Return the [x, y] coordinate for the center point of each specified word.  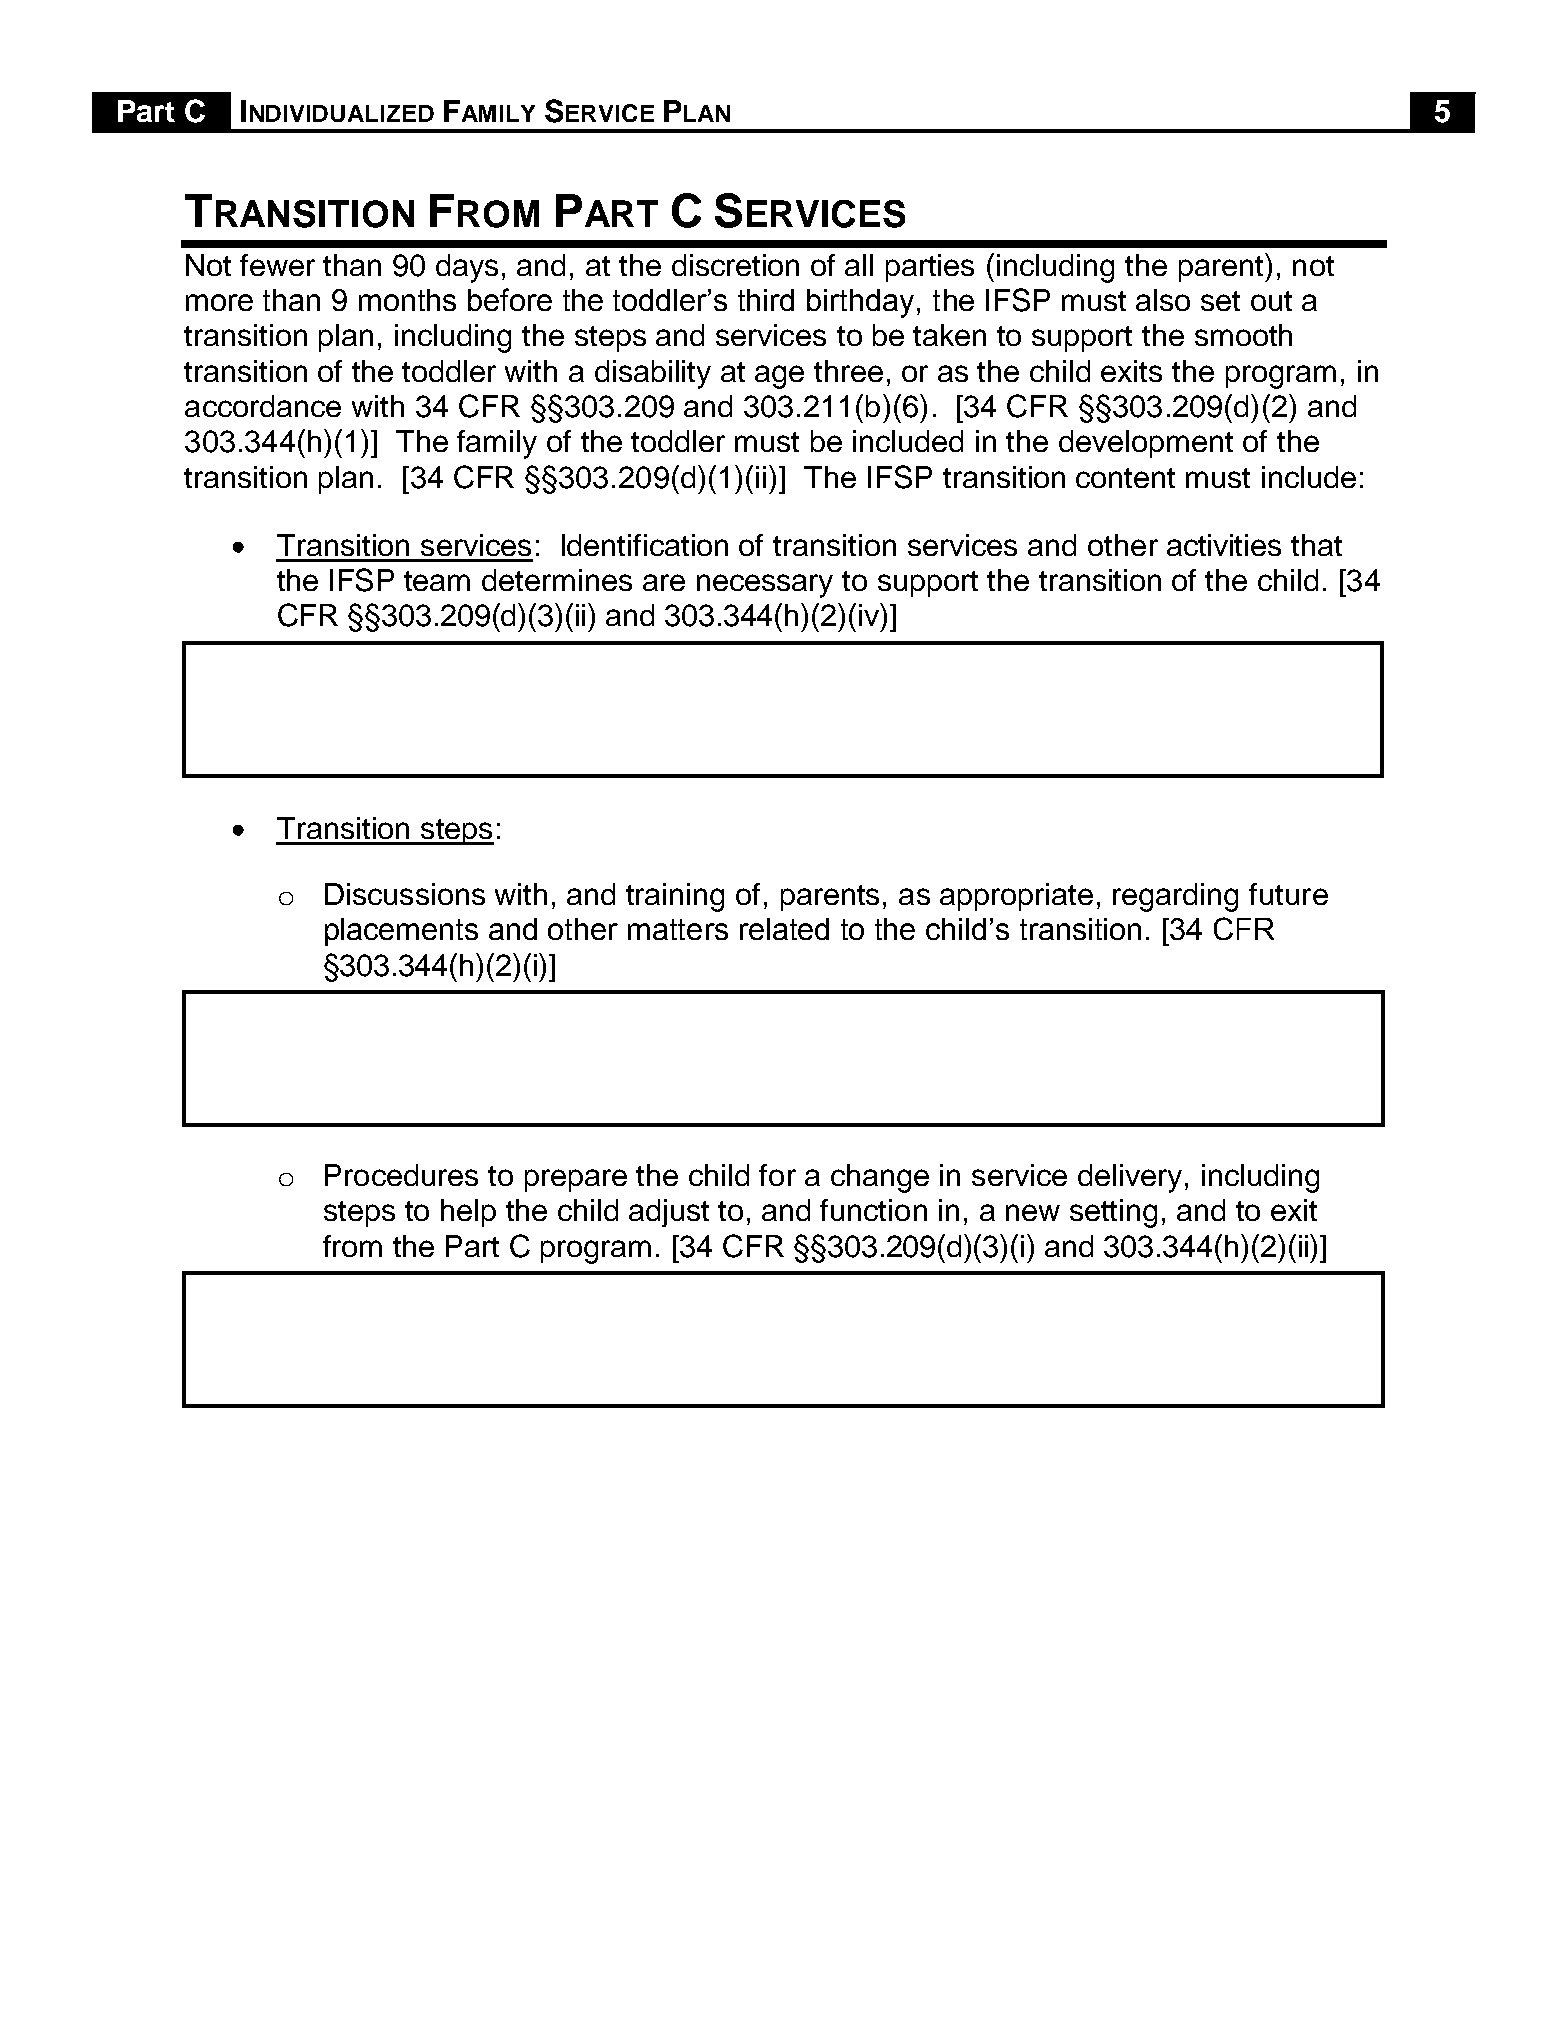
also [1163, 300]
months [407, 300]
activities [1224, 545]
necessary [765, 586]
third [766, 300]
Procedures [401, 1175]
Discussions [405, 894]
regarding [1175, 897]
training [675, 897]
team [437, 581]
